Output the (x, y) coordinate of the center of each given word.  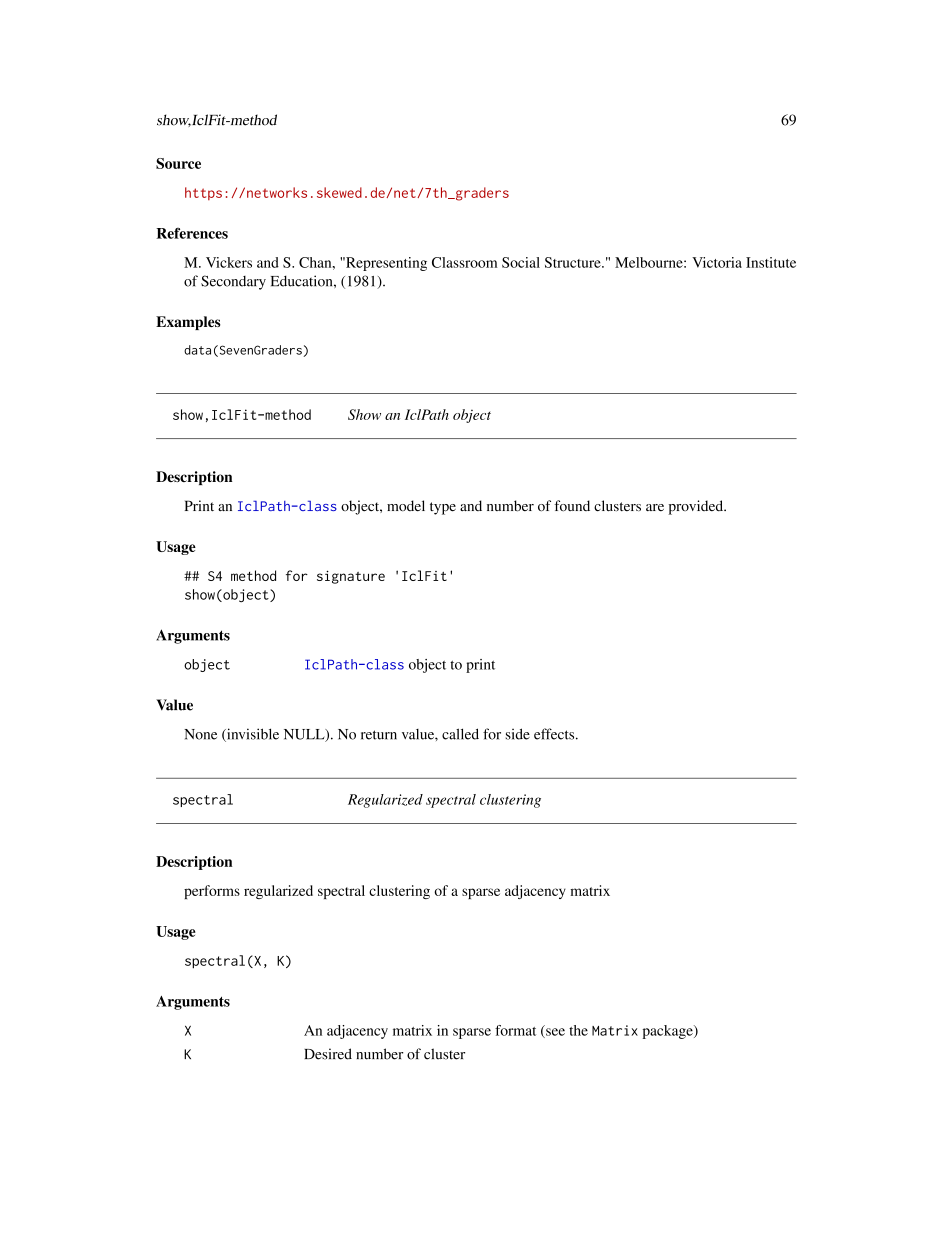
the (578, 1030)
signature (351, 577)
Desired (328, 1054)
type (443, 508)
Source (178, 163)
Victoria (717, 262)
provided (697, 507)
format (515, 1030)
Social (521, 262)
